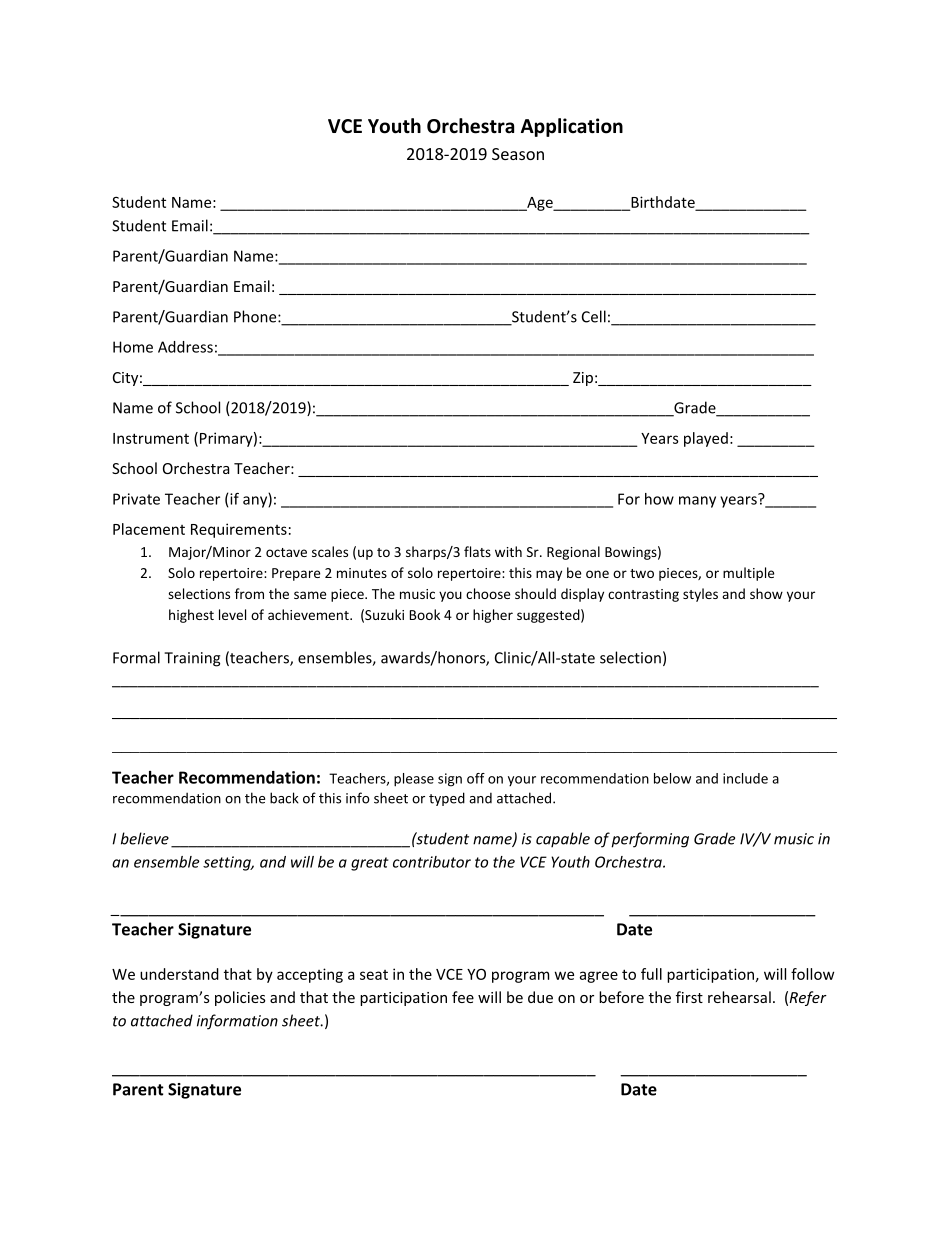  What do you see at coordinates (239, 530) in the image?
I see `Requirements` at bounding box center [239, 530].
